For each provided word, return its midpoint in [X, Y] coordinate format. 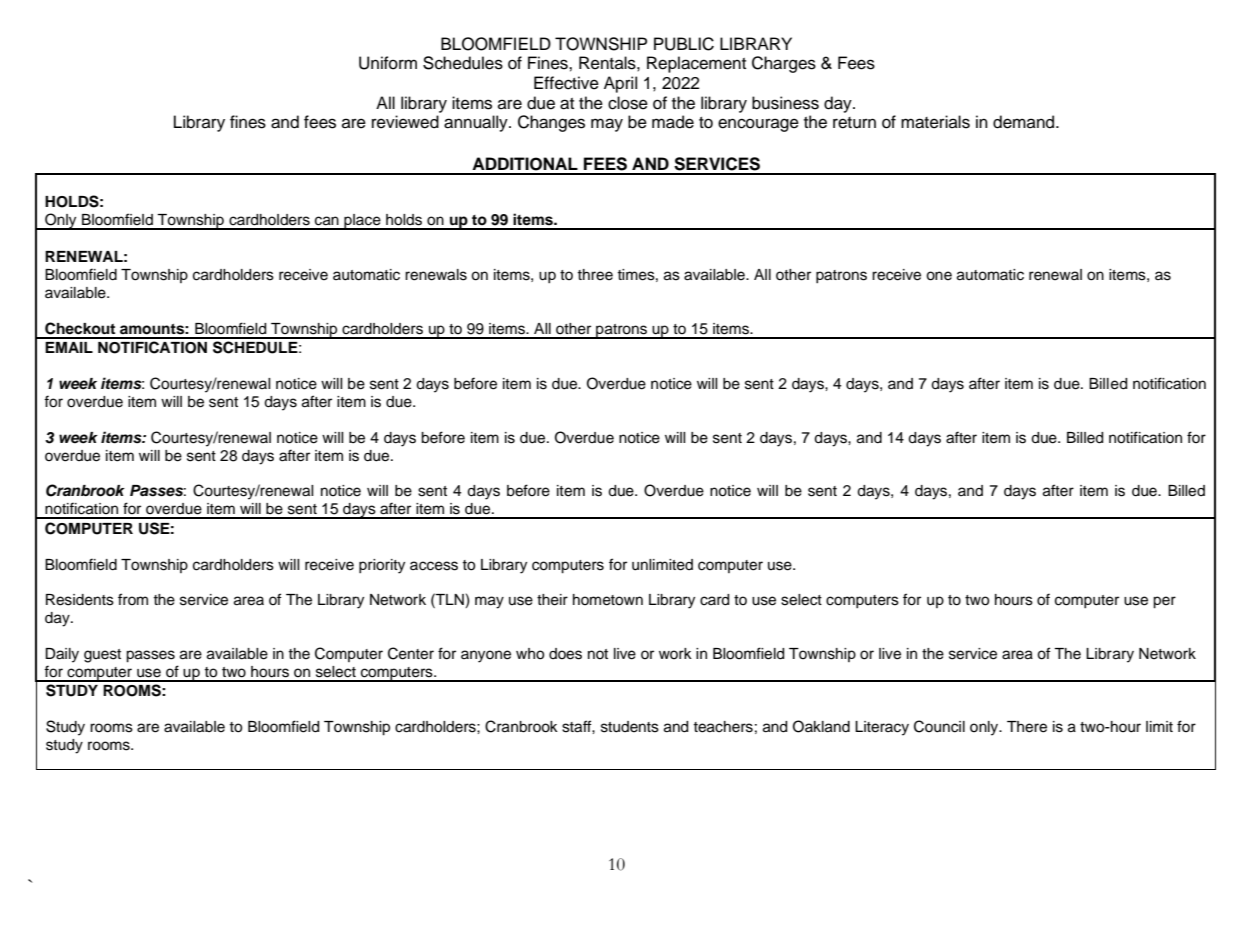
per [1164, 602]
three [595, 275]
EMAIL [69, 347]
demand [1025, 122]
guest [102, 656]
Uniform [388, 63]
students [630, 727]
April [620, 84]
